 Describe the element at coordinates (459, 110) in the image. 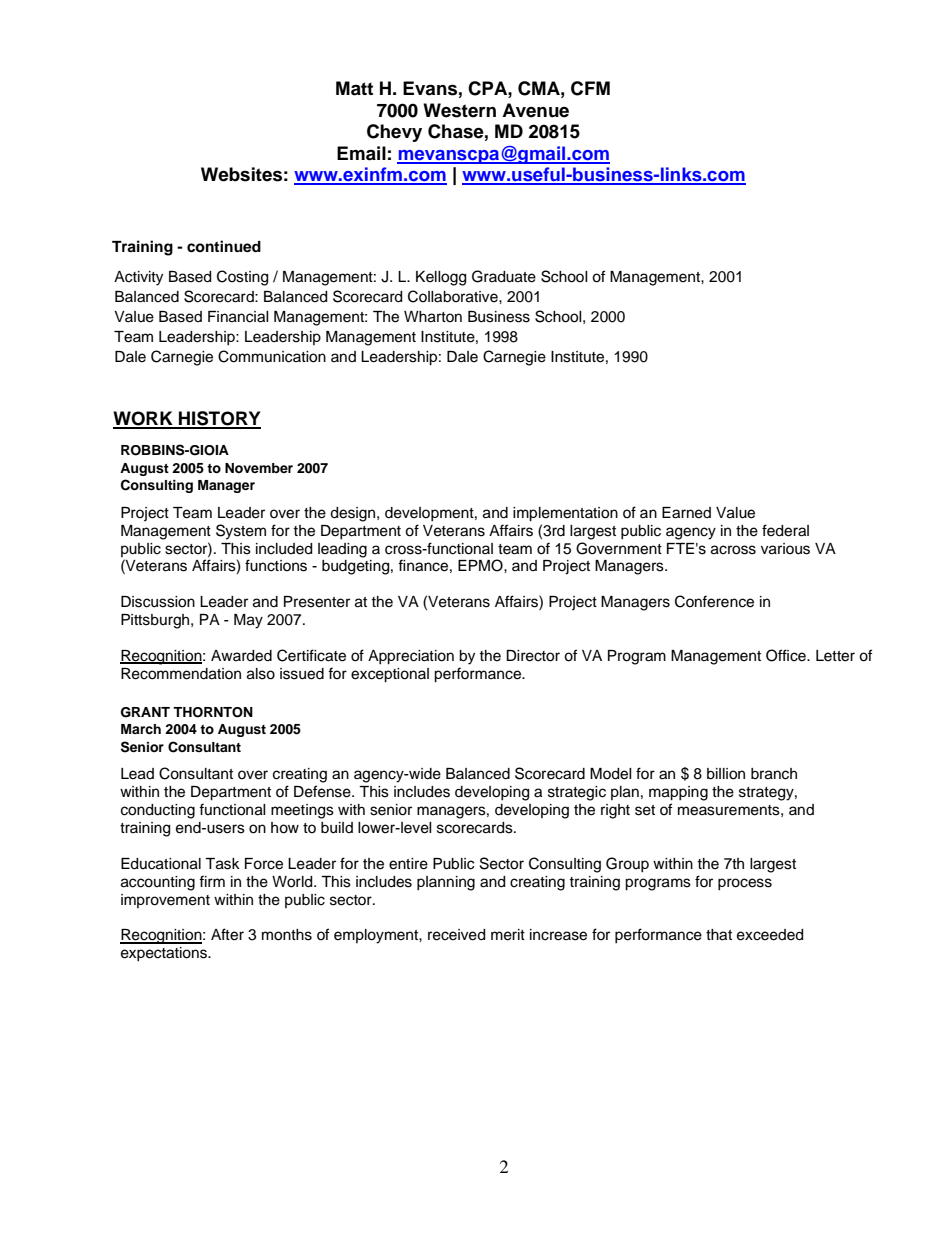

I see `Western` at that location.
